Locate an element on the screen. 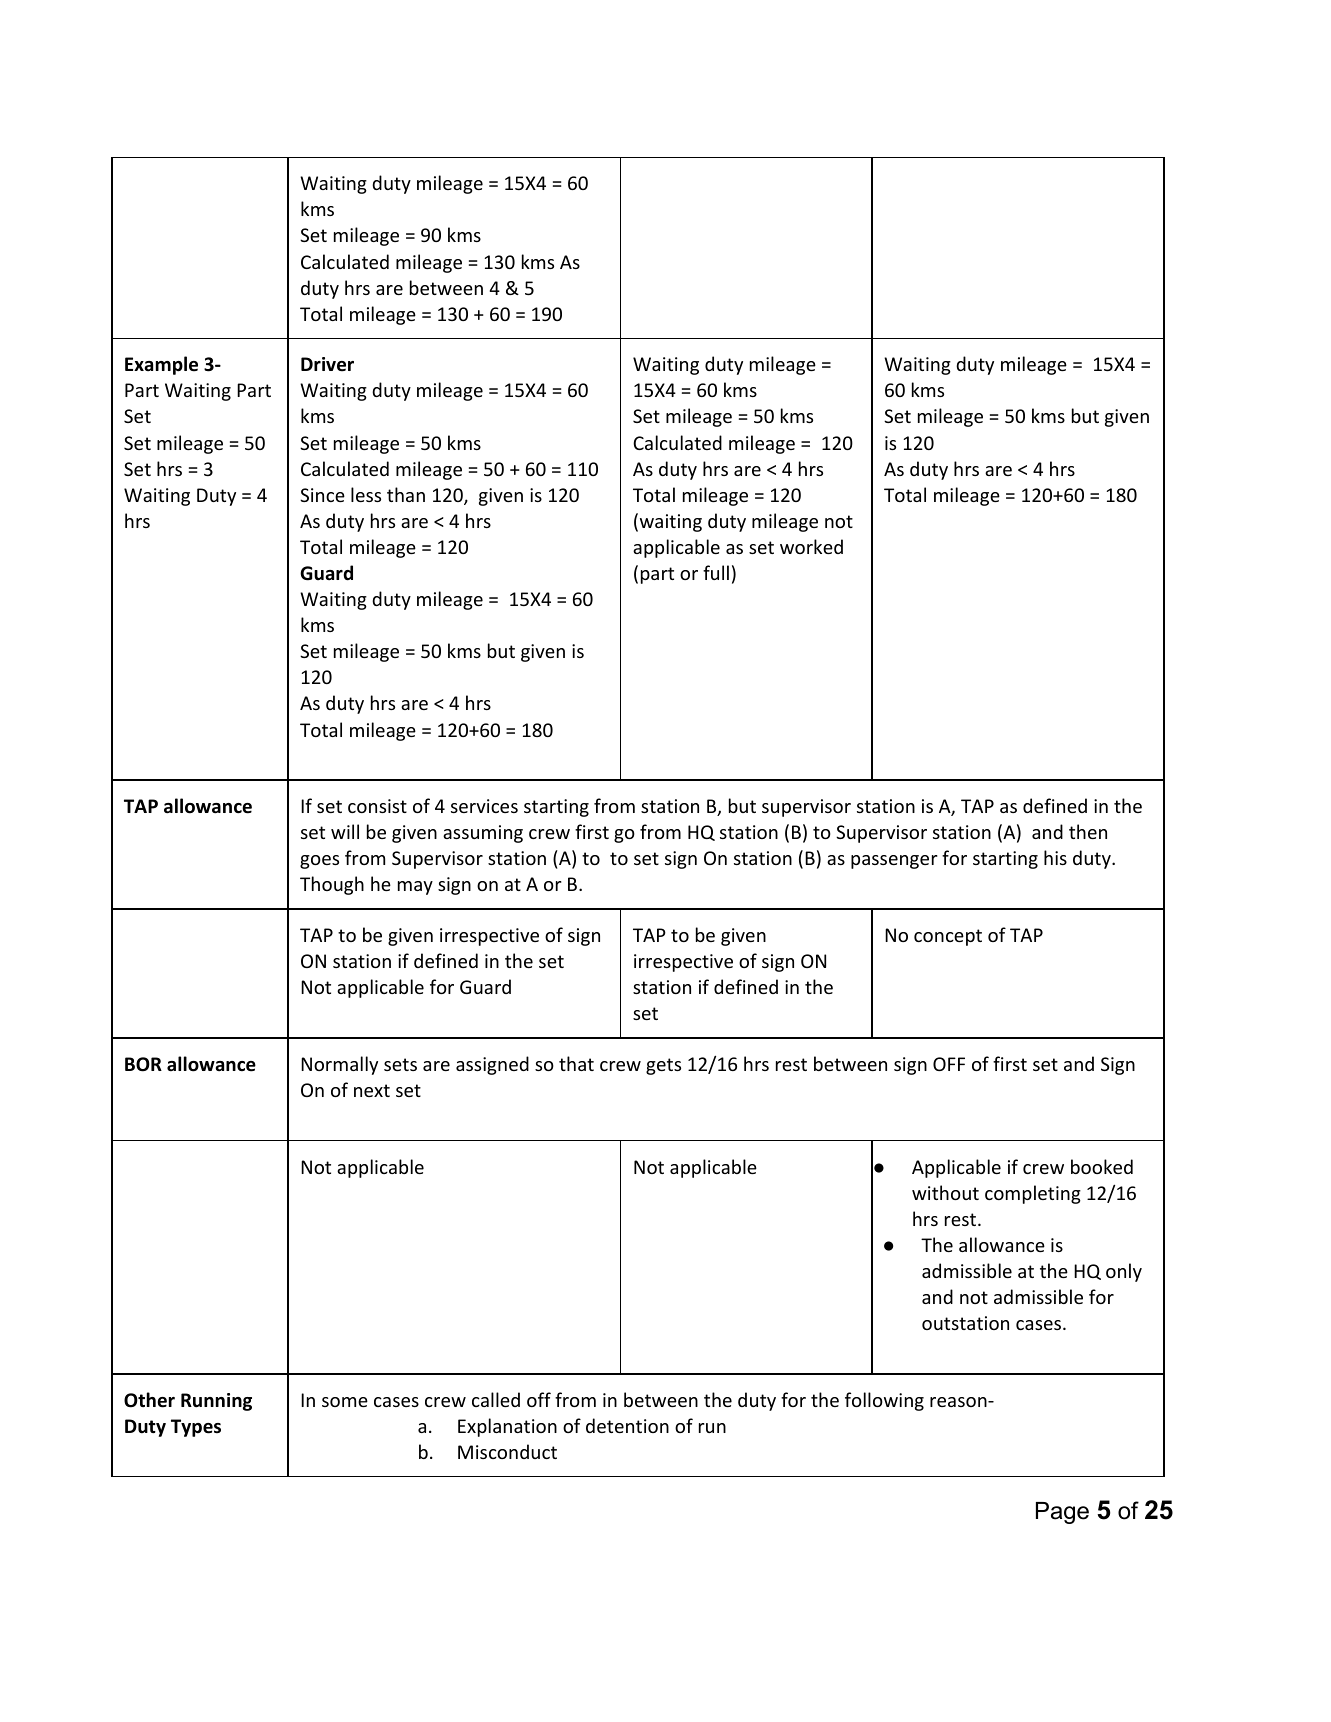 The height and width of the screenshot is (1722, 1331). booked is located at coordinates (1102, 1166).
